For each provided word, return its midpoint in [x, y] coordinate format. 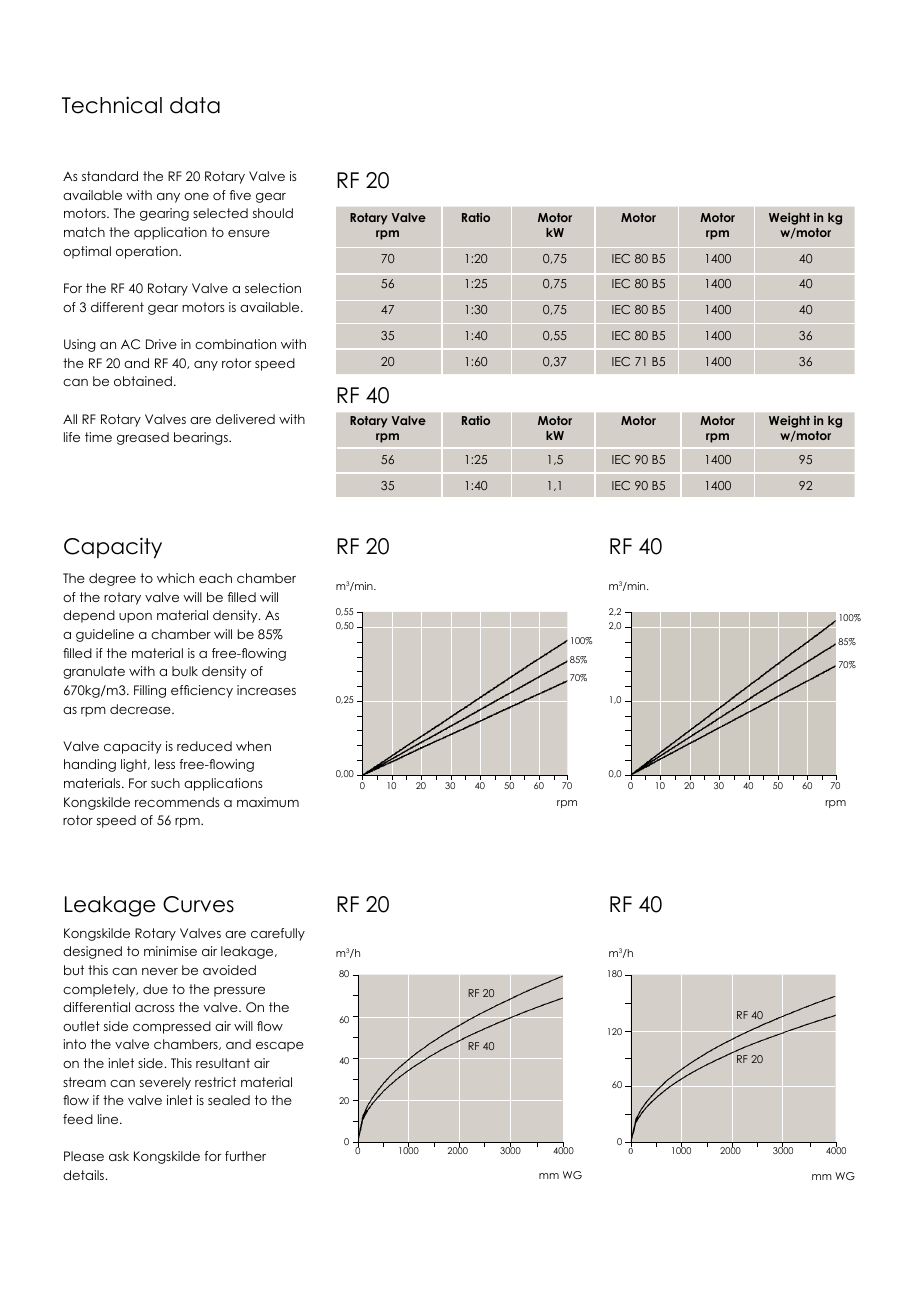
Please [84, 1156]
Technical [112, 105]
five [240, 195]
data [195, 105]
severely [165, 1083]
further [245, 1156]
